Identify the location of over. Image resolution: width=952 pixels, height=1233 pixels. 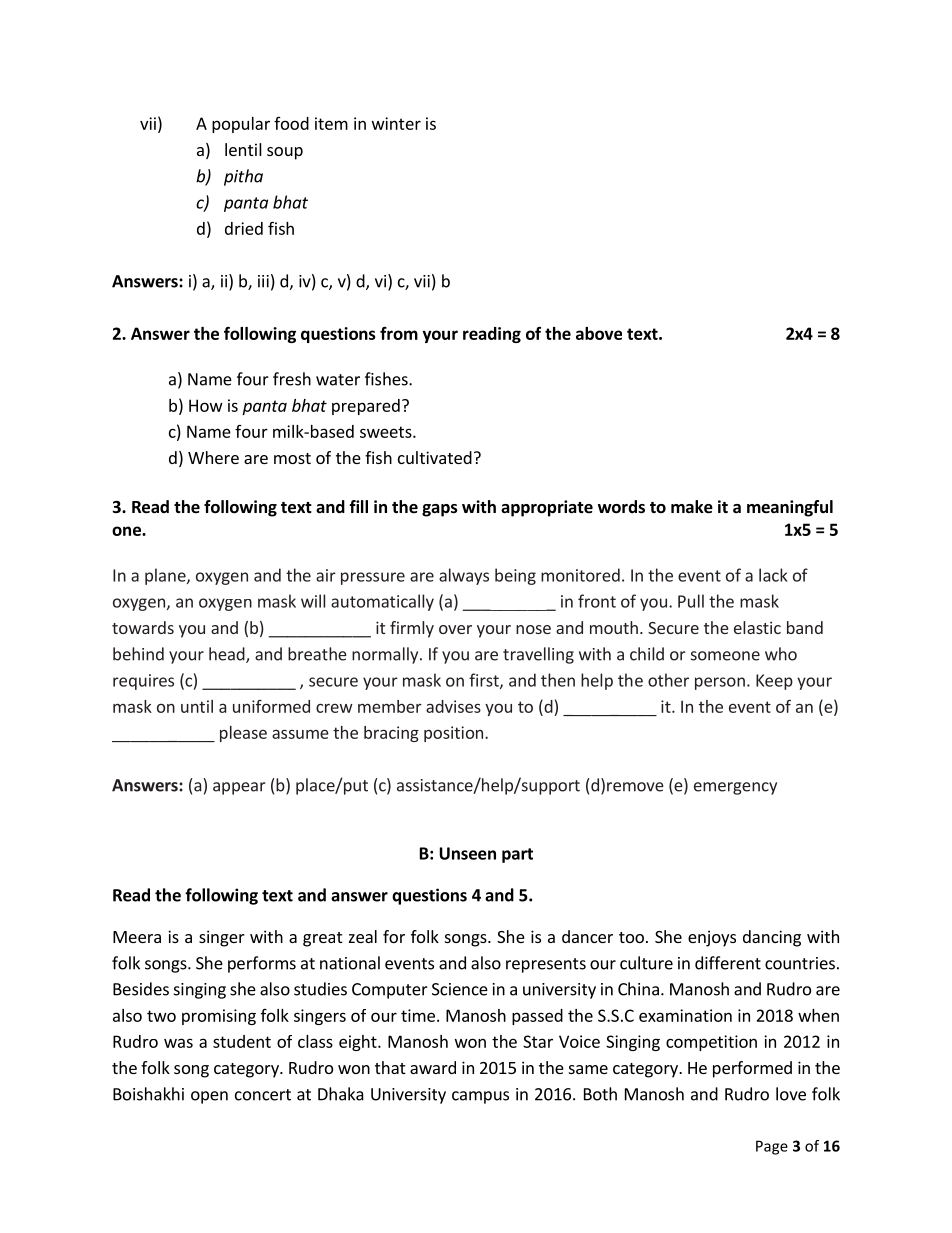
(455, 629).
